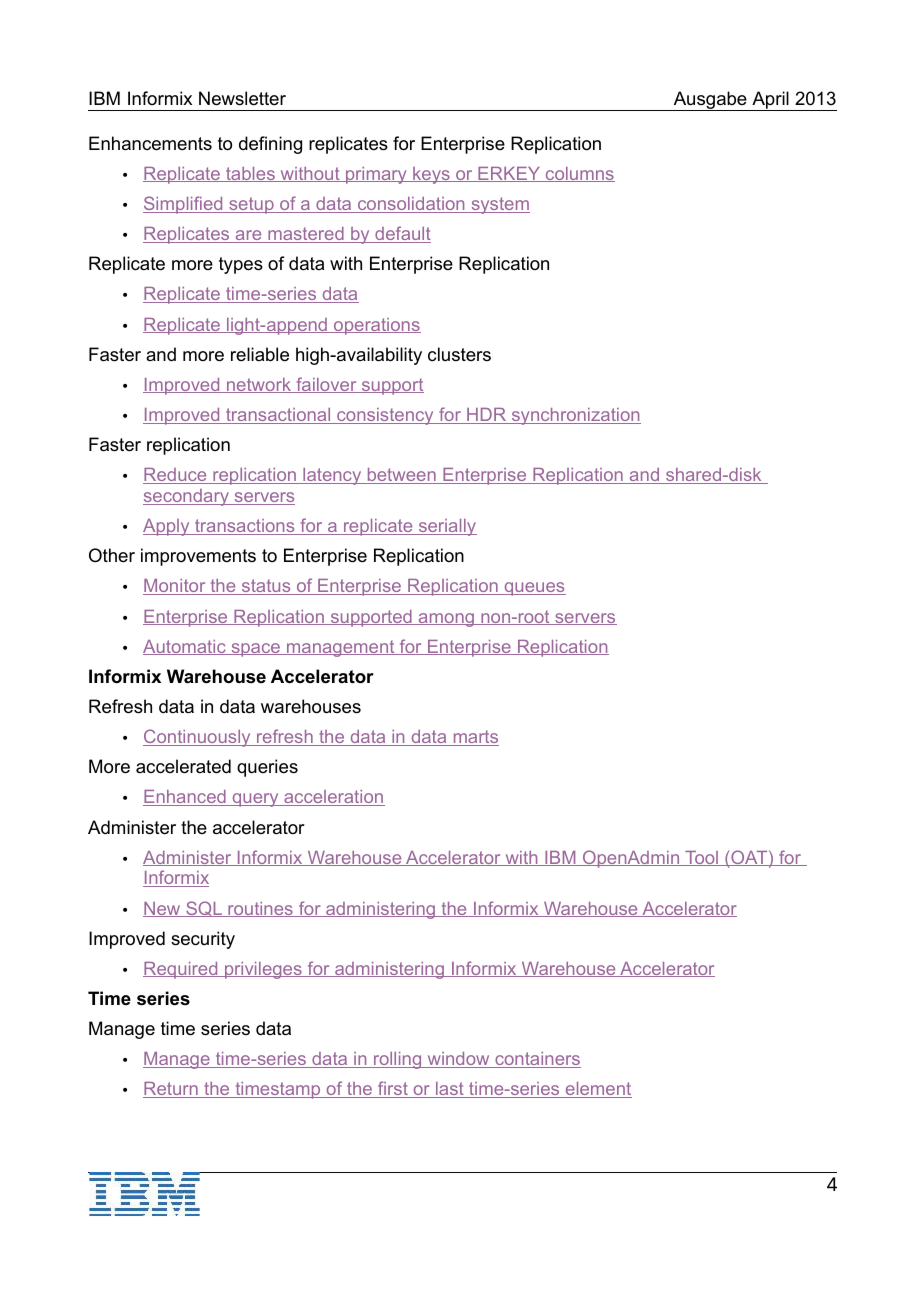 Image resolution: width=924 pixels, height=1308 pixels. Describe the element at coordinates (701, 858) in the screenshot. I see `Tool` at that location.
